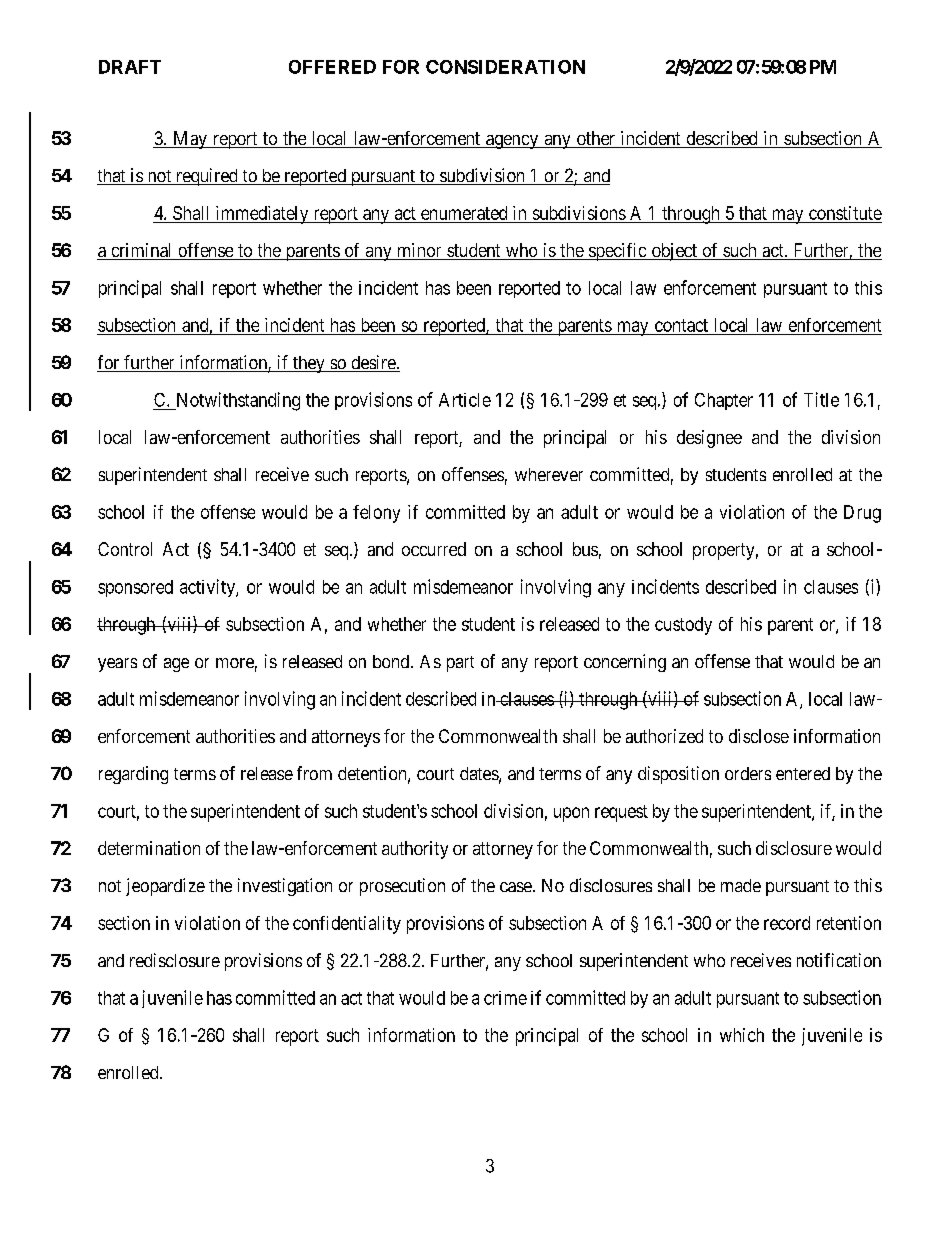 The width and height of the document is (952, 1233). I want to click on which, so click(742, 1035).
